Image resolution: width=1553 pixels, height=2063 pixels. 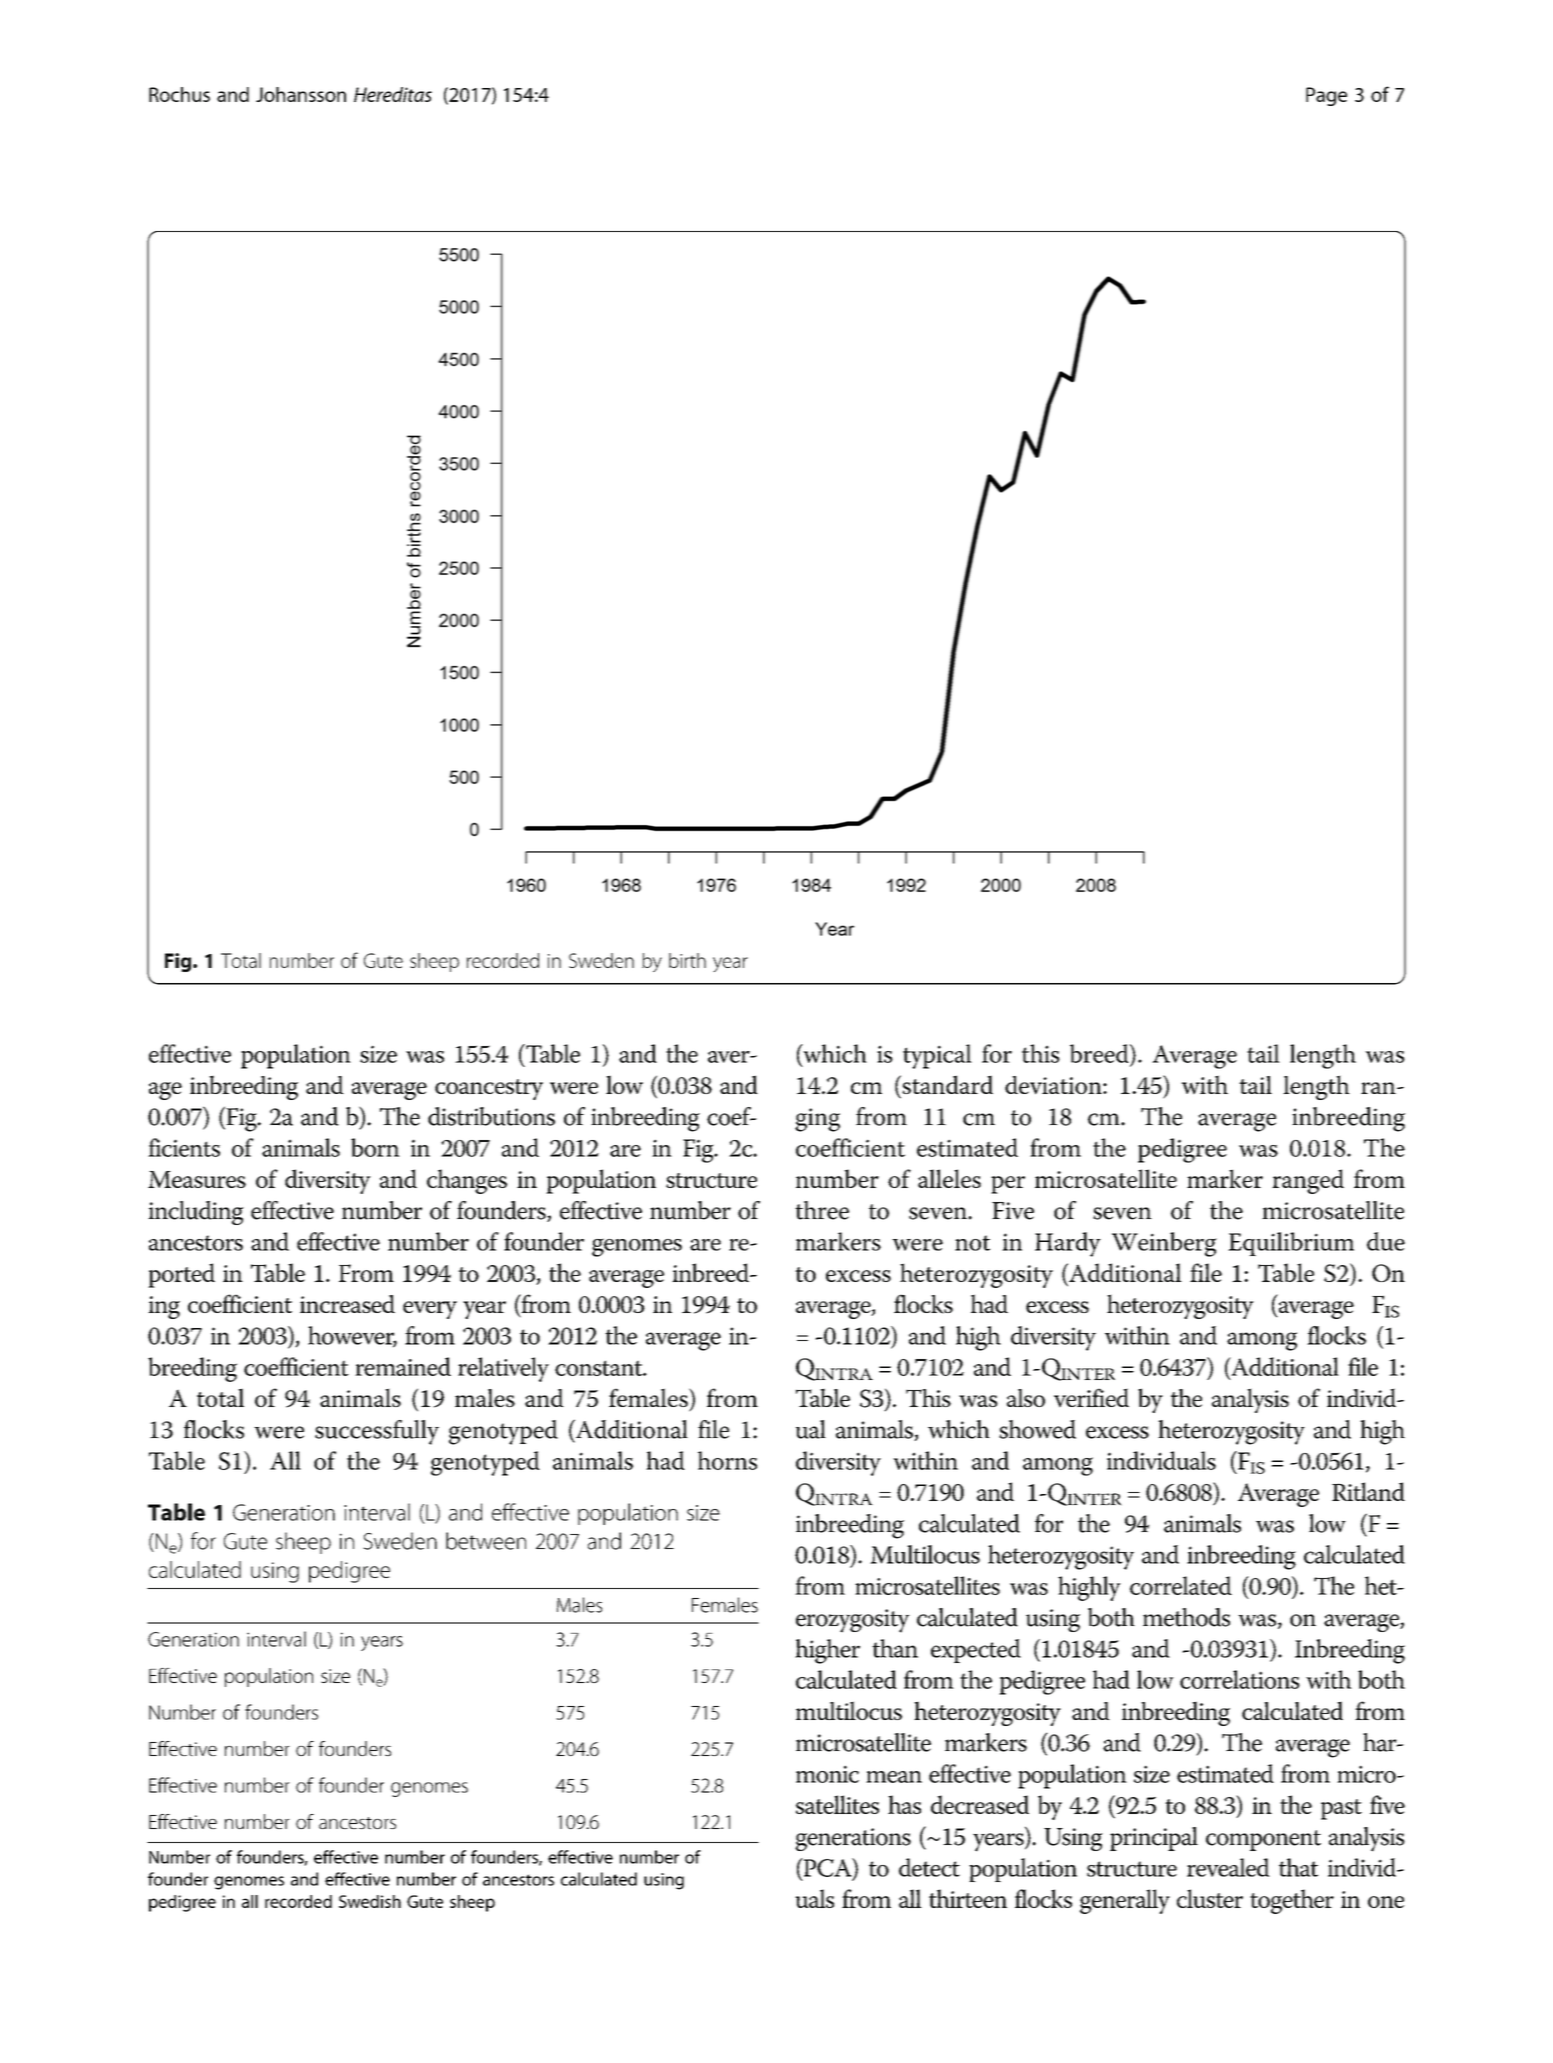 I want to click on distributions, so click(x=491, y=1116).
